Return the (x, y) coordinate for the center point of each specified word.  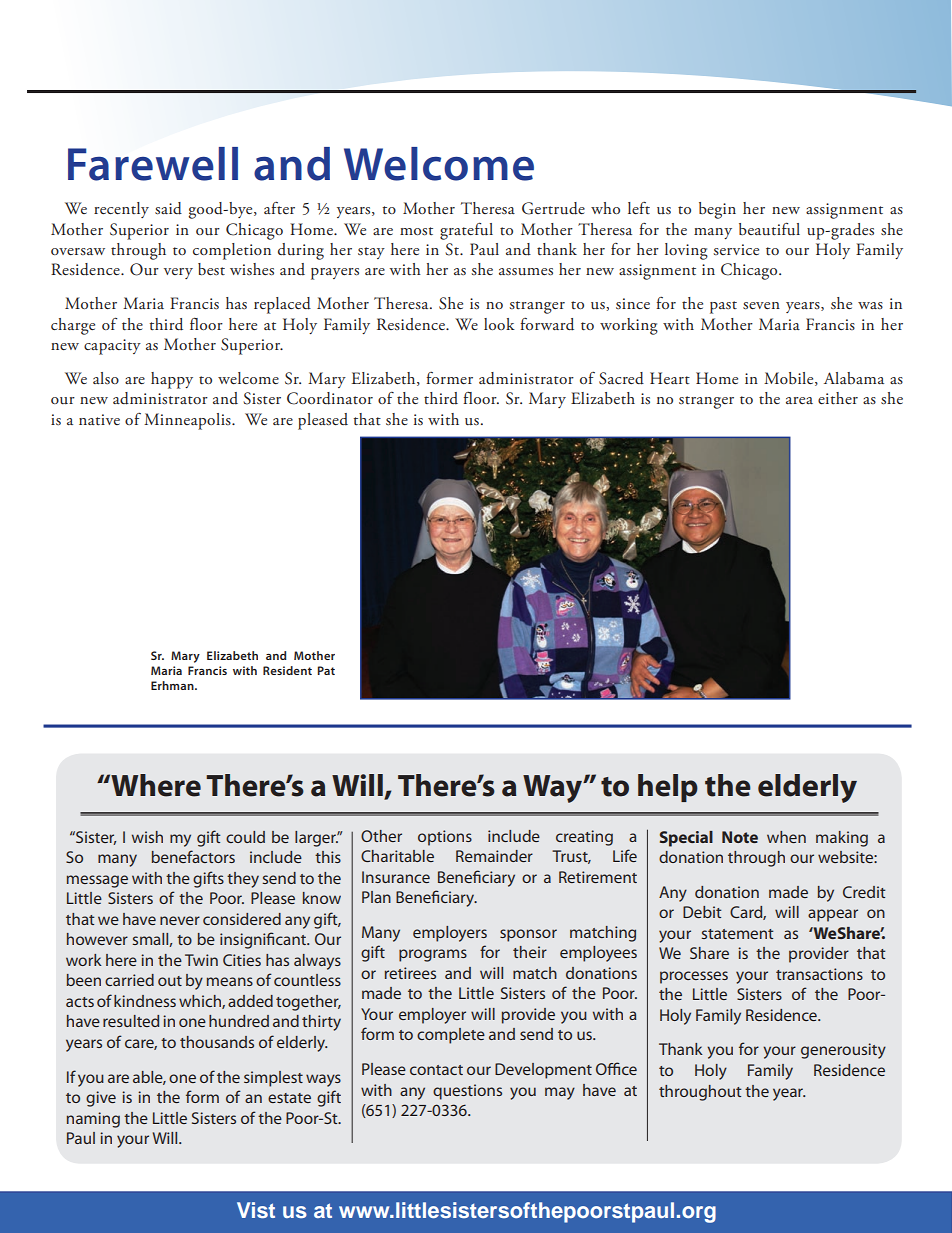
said (168, 208)
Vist (256, 1210)
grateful (466, 231)
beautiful (769, 228)
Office (616, 1068)
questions (467, 1092)
